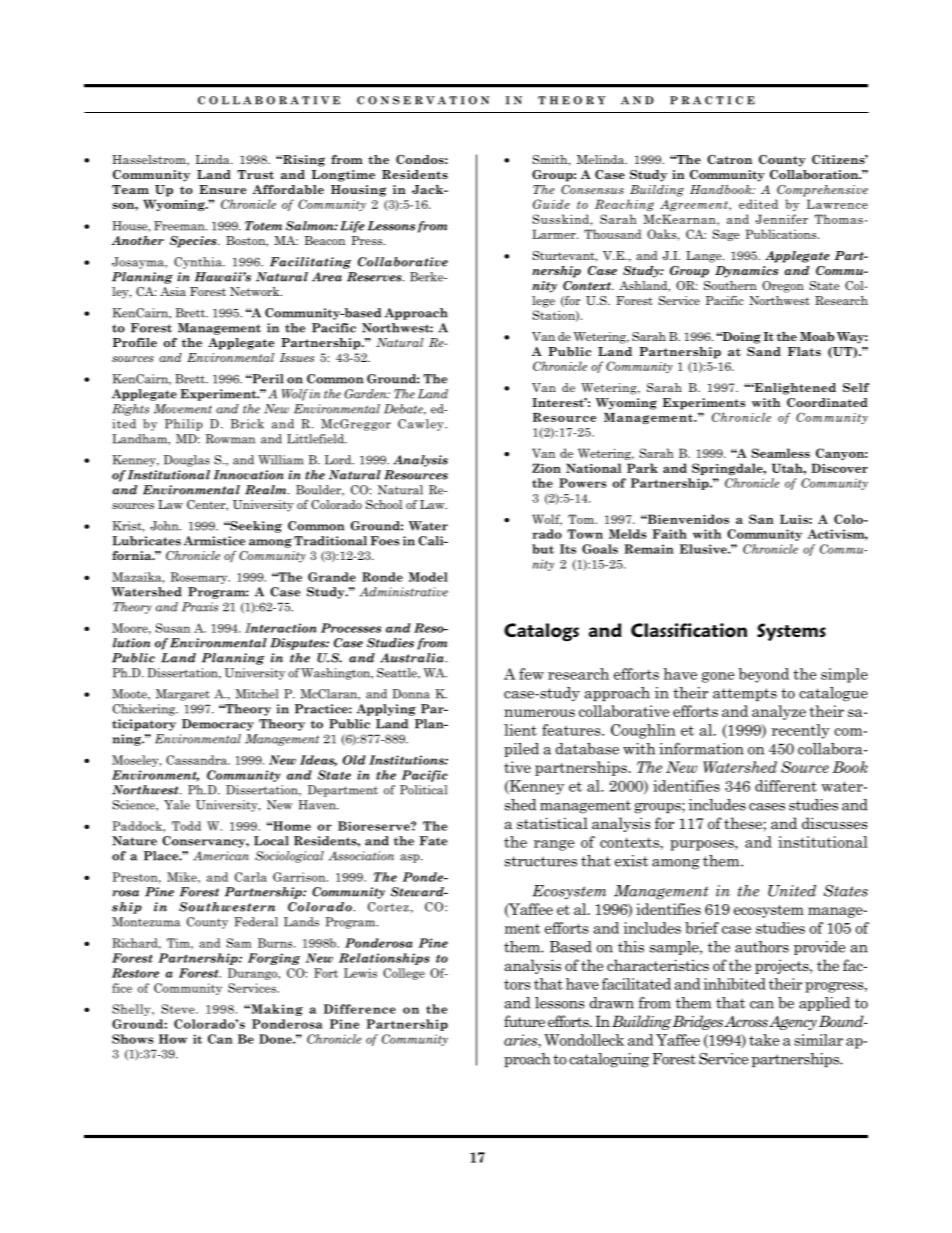 This document has height=1233, width=952. Describe the element at coordinates (551, 204) in the document. I see `Guide` at that location.
